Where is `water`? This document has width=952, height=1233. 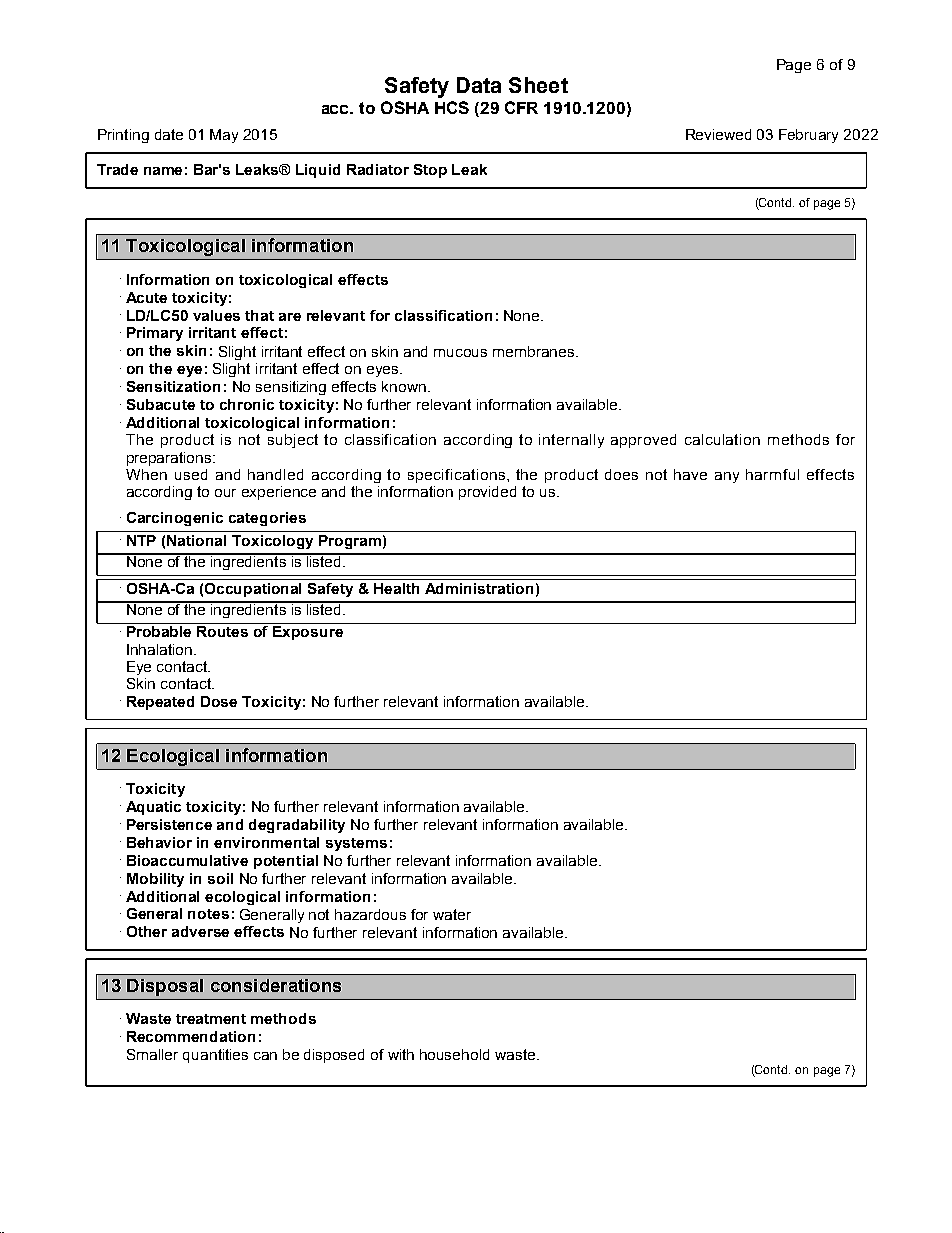
water is located at coordinates (452, 914).
